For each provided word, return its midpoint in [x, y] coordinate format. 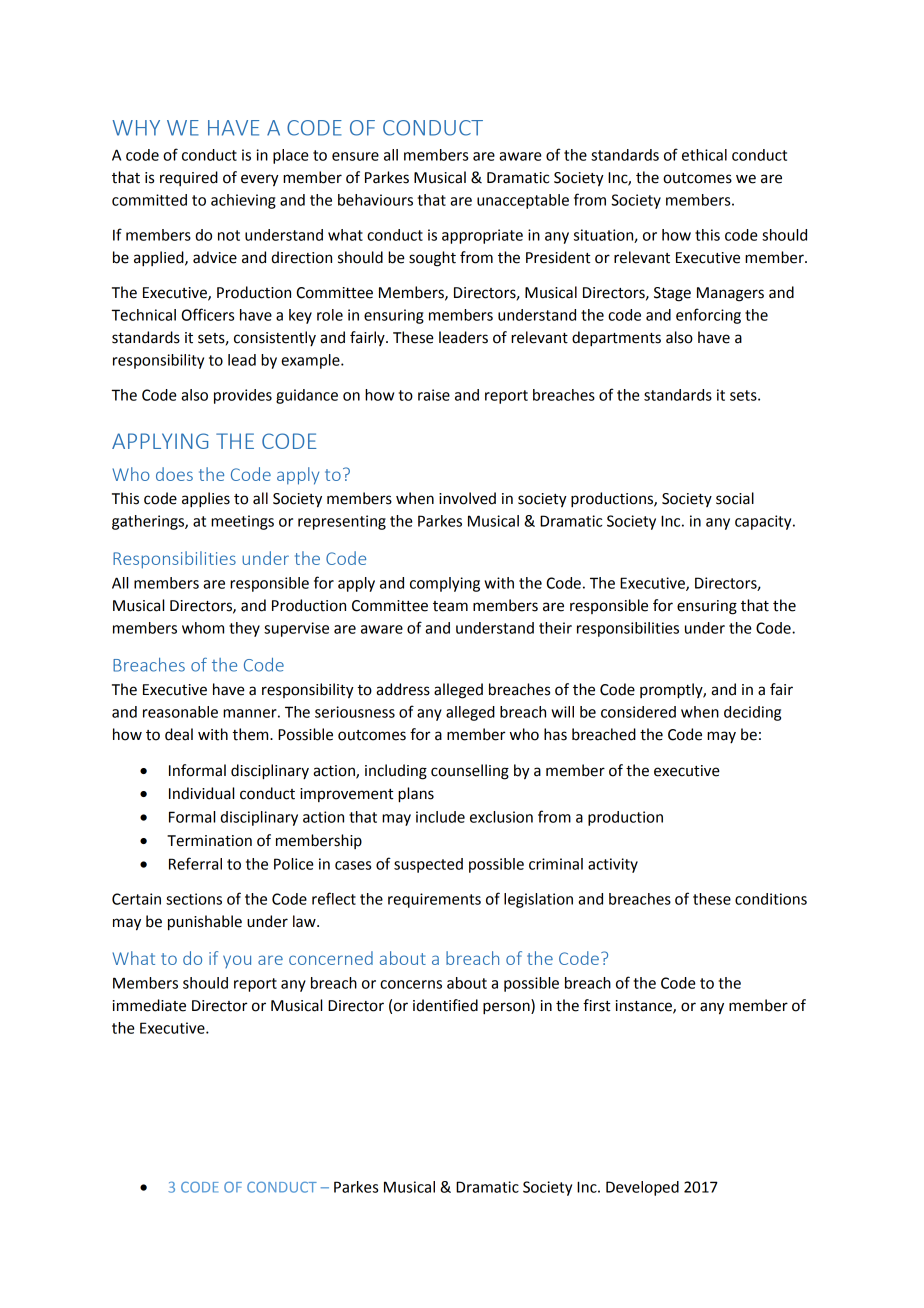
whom [203, 628]
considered [638, 712]
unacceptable [523, 201]
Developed [642, 1188]
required [189, 178]
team [450, 606]
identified [445, 1005]
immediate [149, 1005]
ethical [704, 155]
